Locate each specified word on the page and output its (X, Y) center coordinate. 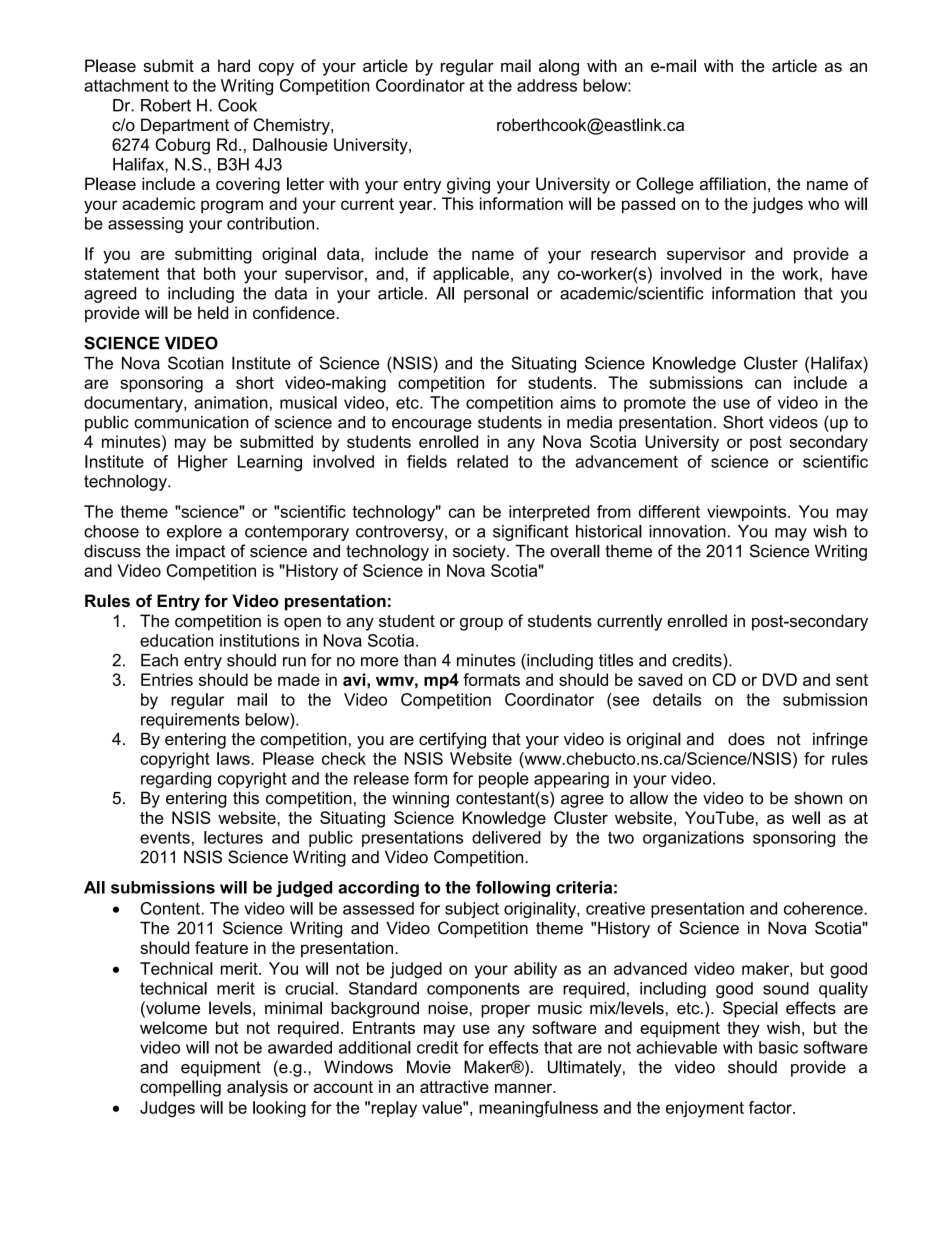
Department (185, 126)
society (480, 553)
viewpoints (748, 513)
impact (200, 553)
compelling (180, 1088)
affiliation (733, 183)
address (547, 85)
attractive (454, 1086)
